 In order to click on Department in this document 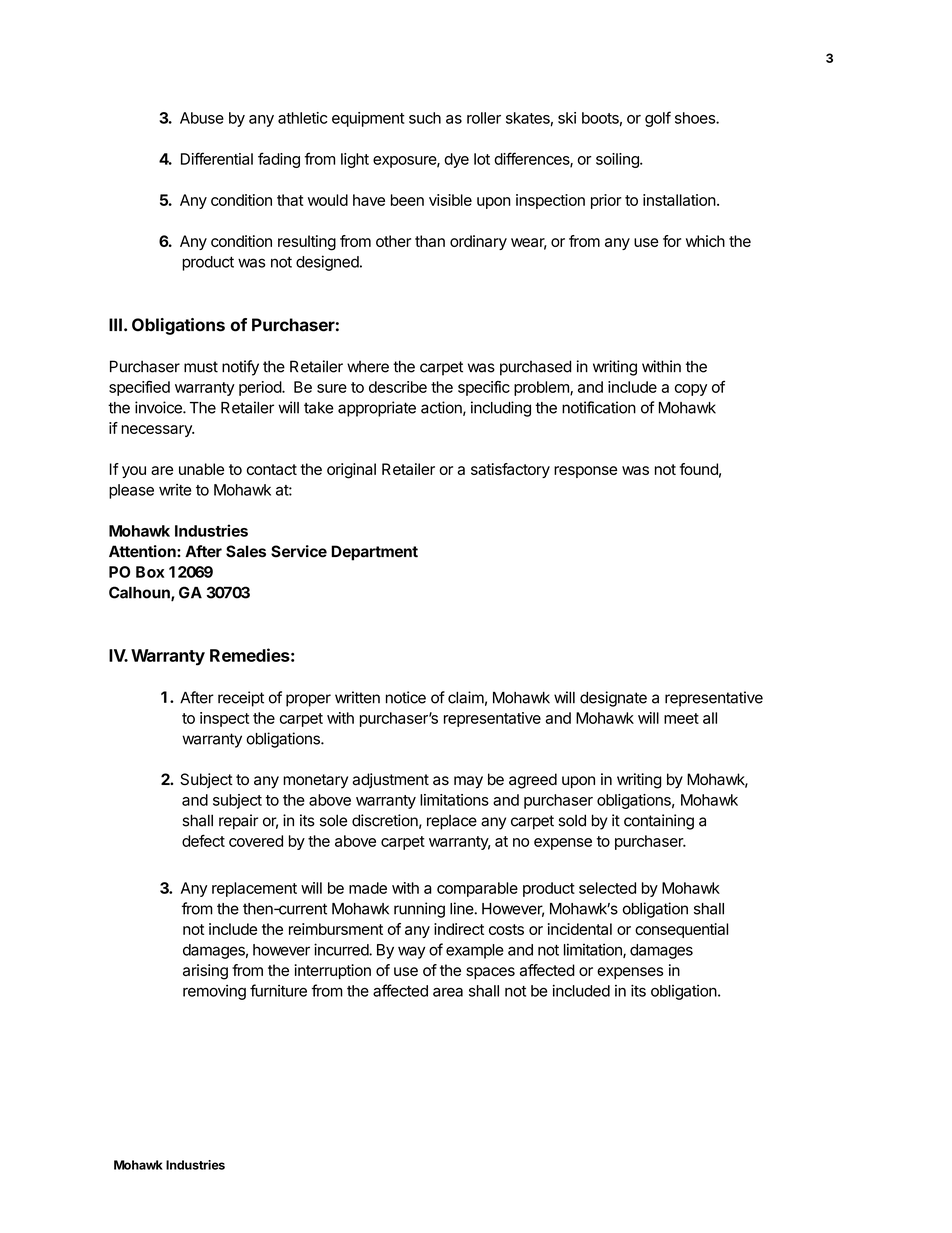, I will do `click(374, 553)`.
